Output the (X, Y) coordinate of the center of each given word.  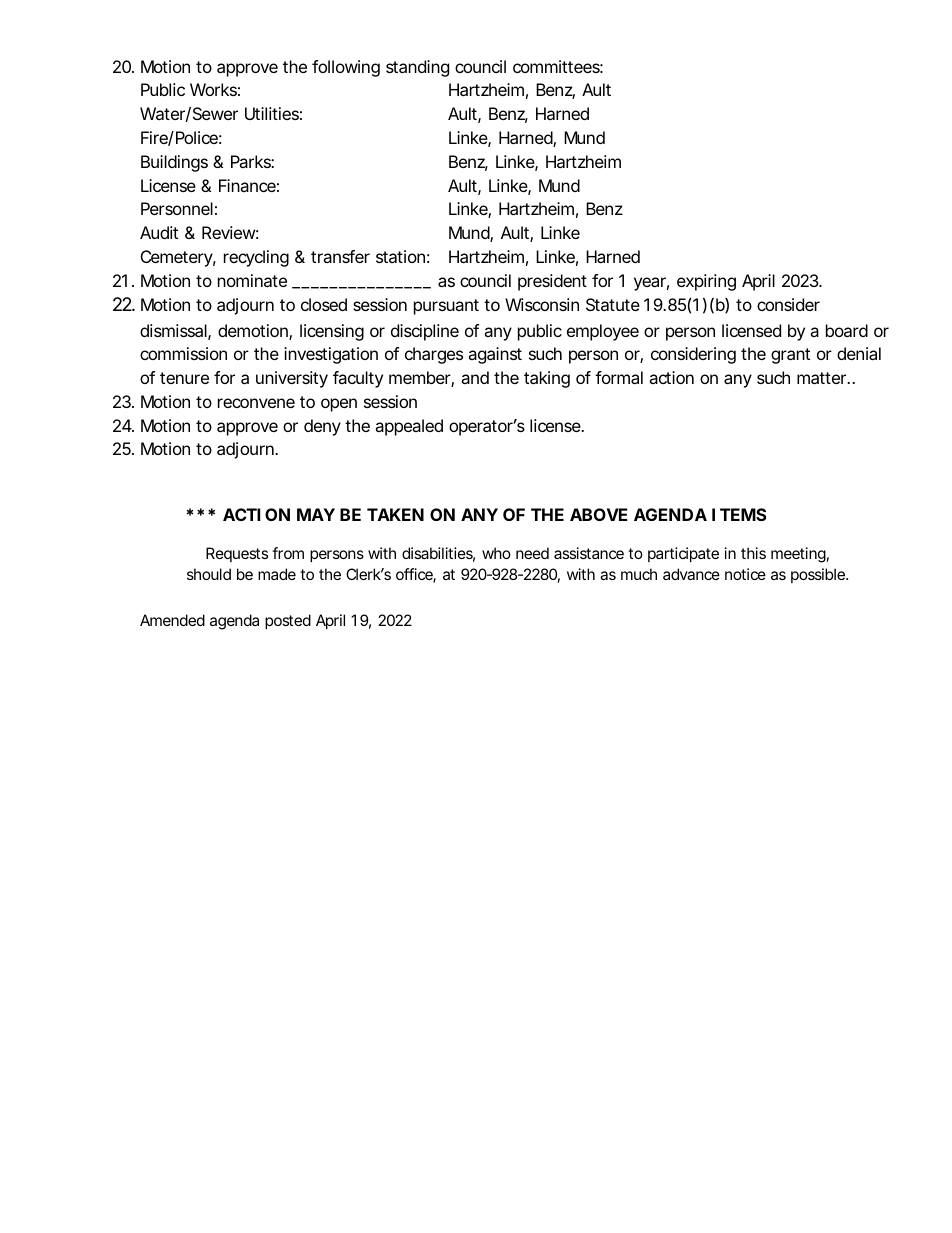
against (495, 355)
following (346, 68)
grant (790, 356)
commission (183, 353)
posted (288, 621)
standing (417, 68)
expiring (706, 282)
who (496, 553)
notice (745, 574)
